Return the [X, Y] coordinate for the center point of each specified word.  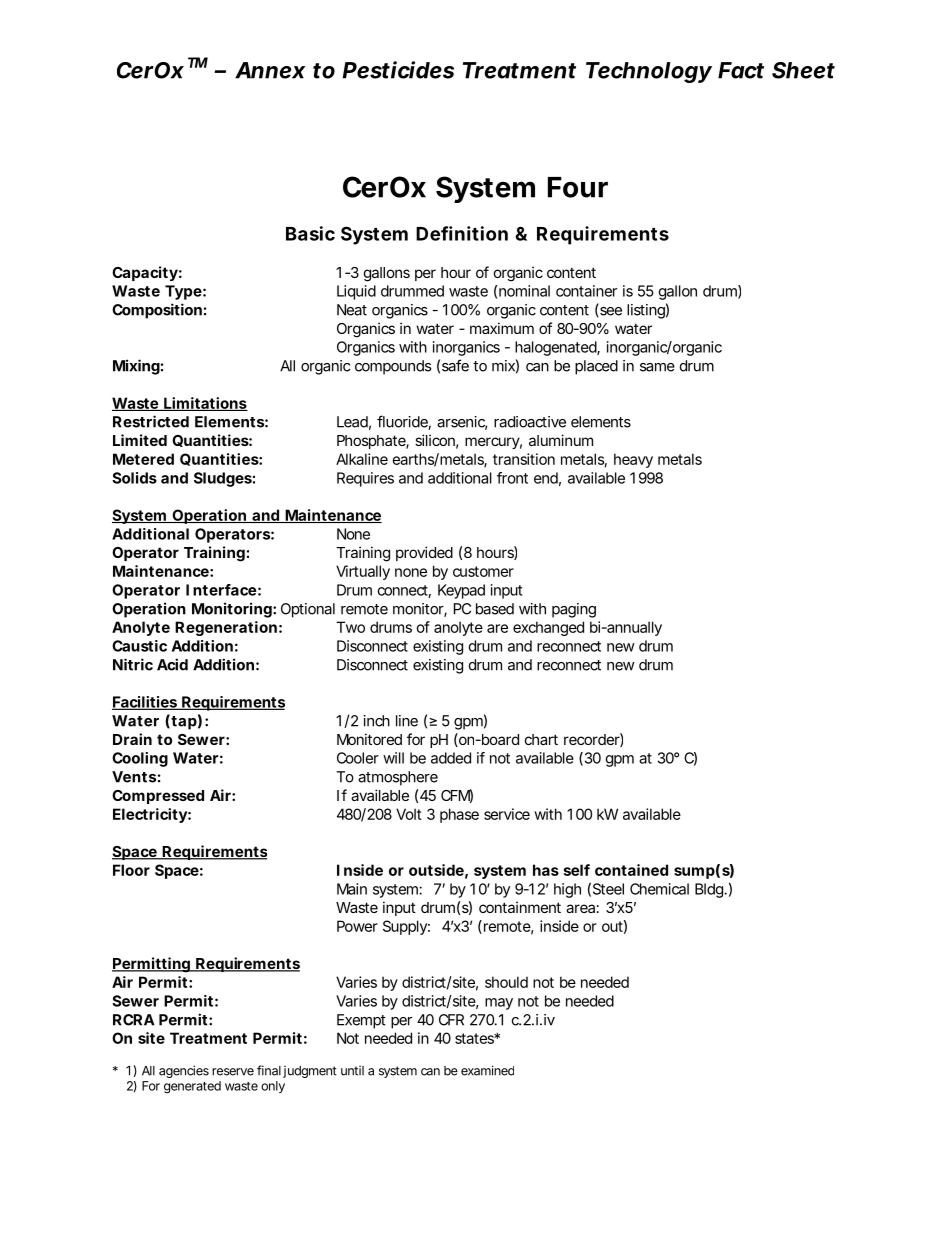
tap [184, 723]
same [657, 367]
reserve [233, 1072]
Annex [270, 70]
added [451, 758]
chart [541, 739]
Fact [741, 70]
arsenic [462, 423]
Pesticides [398, 70]
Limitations [205, 404]
